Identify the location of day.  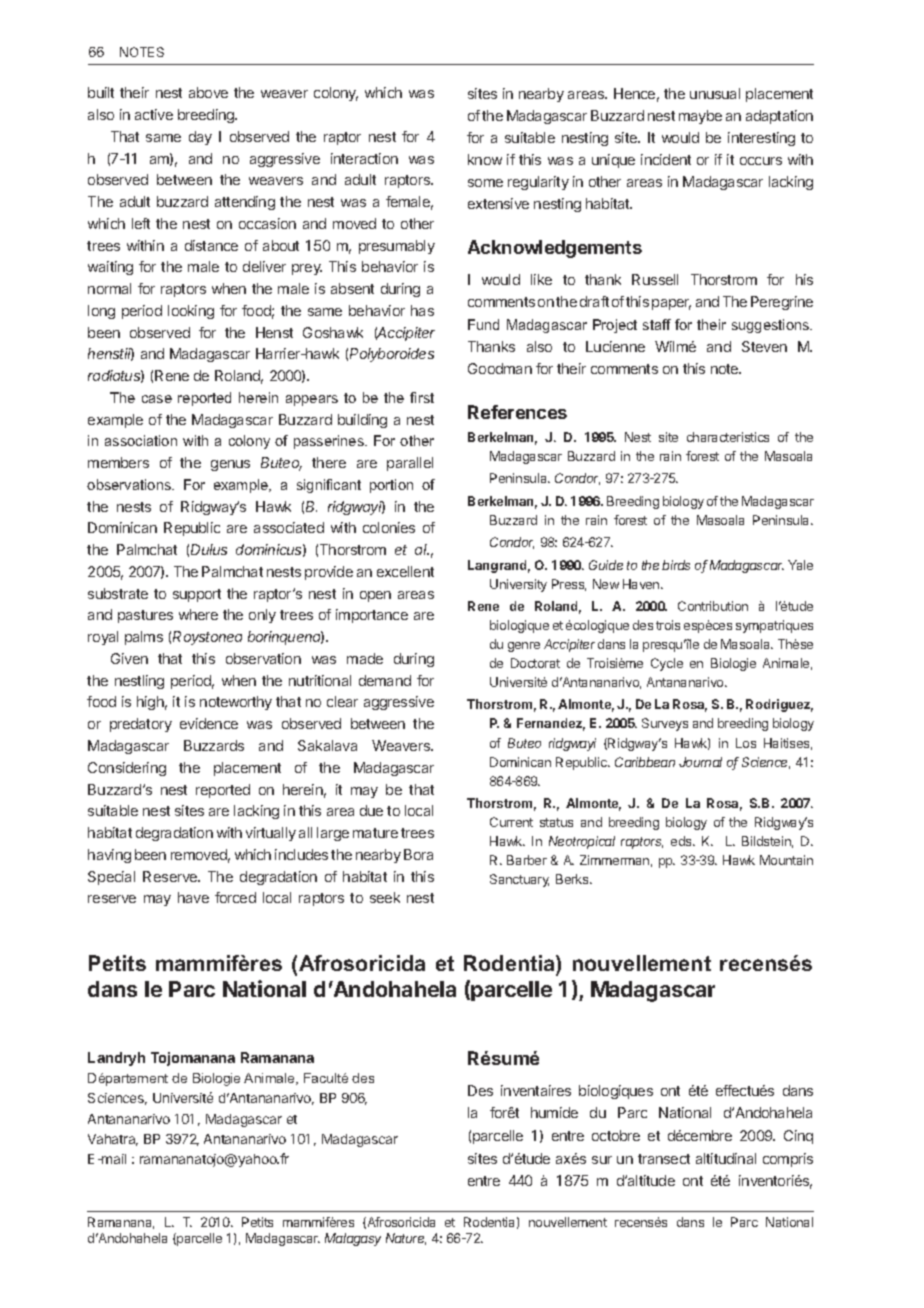
(200, 138).
